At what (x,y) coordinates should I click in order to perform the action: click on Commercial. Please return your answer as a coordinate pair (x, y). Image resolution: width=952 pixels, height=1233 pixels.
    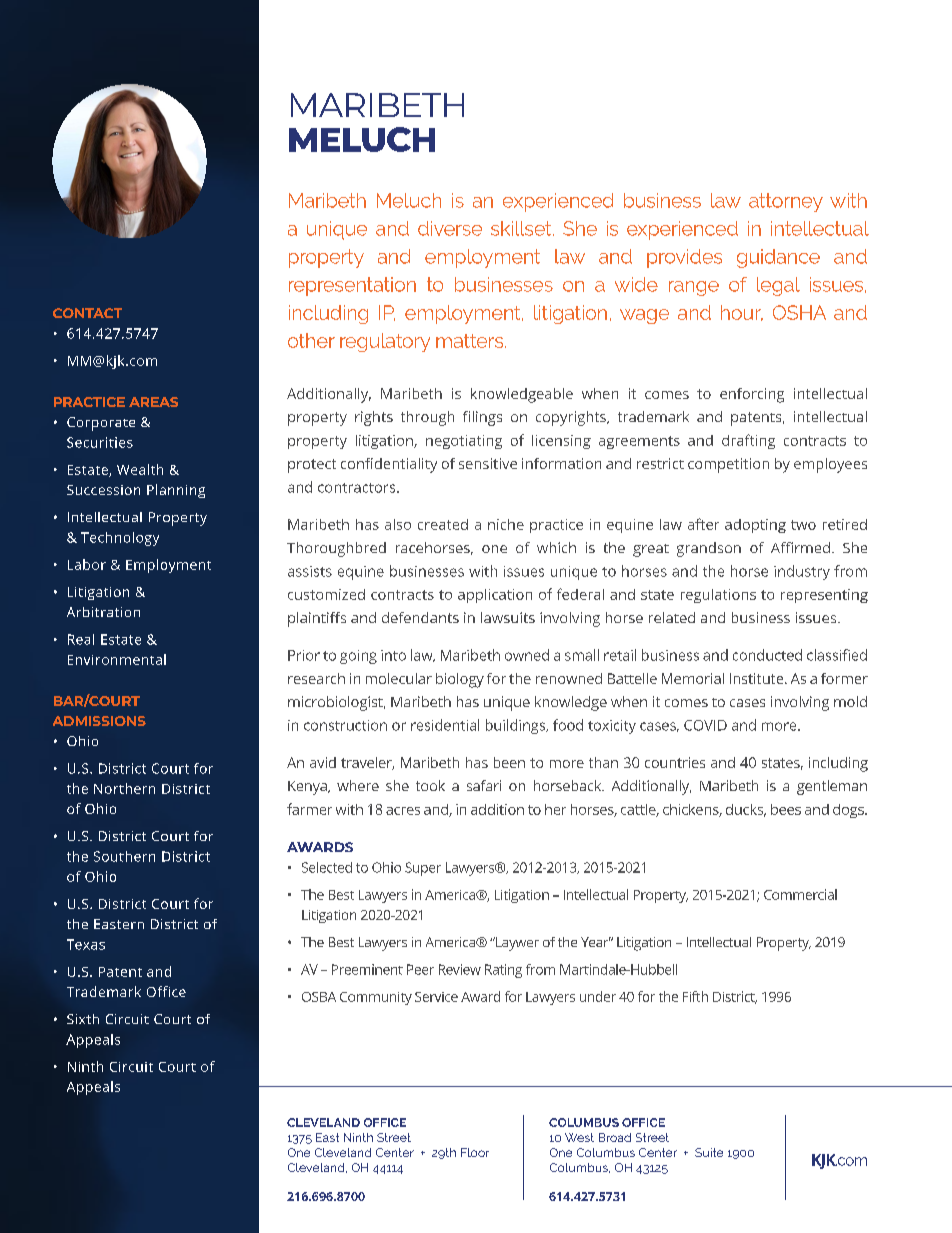
    Looking at the image, I should click on (800, 894).
